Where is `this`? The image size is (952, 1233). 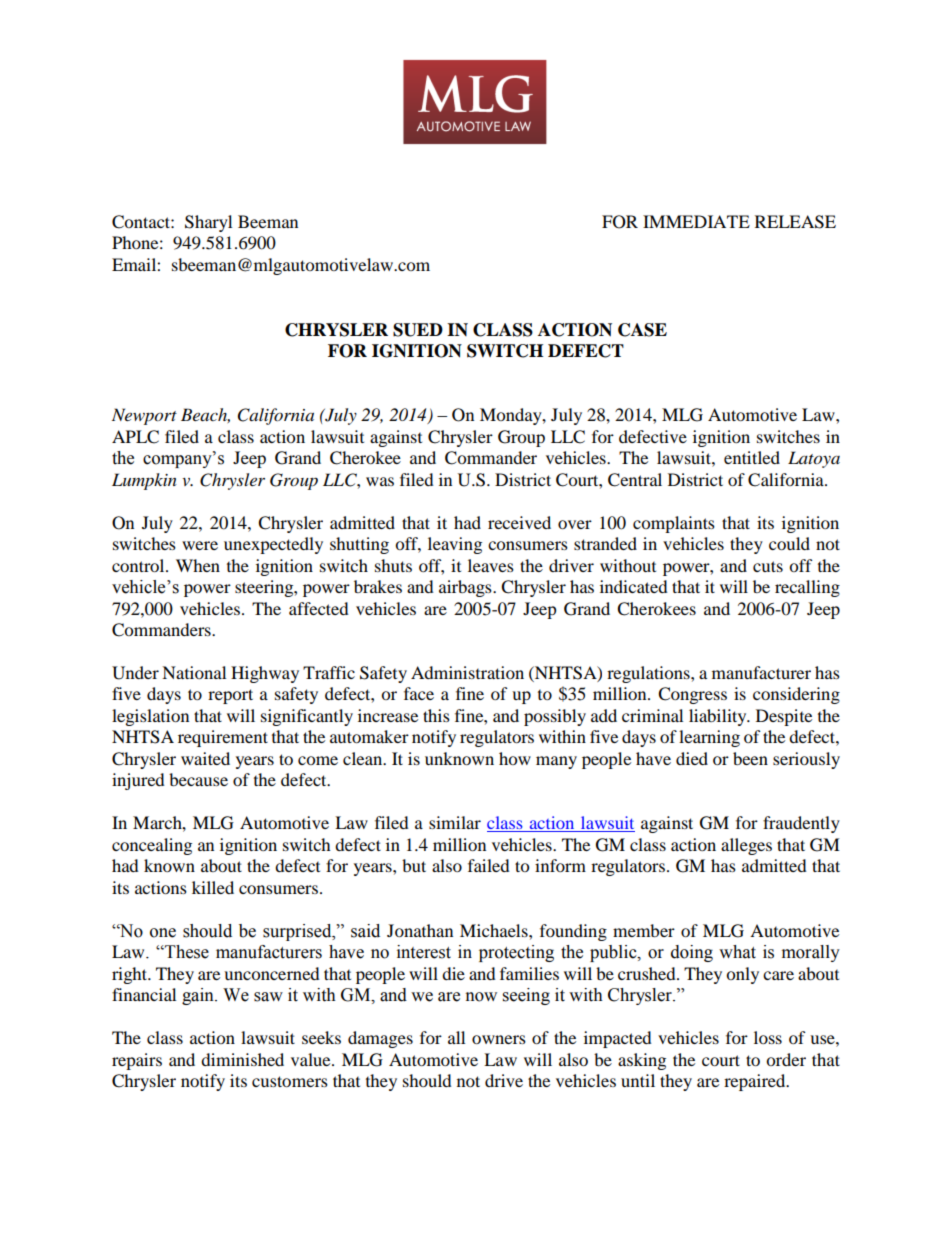 this is located at coordinates (436, 715).
